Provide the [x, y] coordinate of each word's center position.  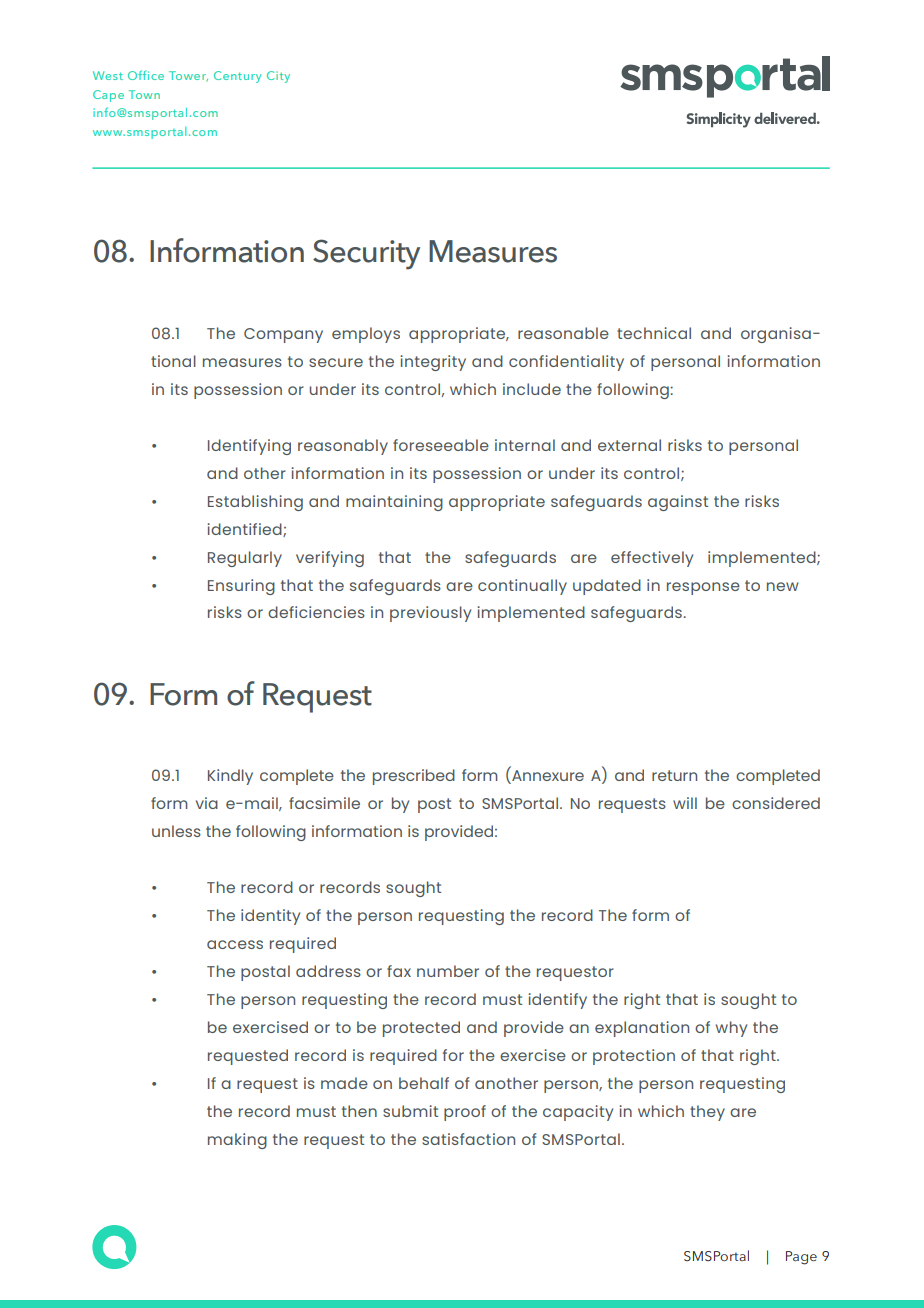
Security [366, 254]
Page [801, 1258]
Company [283, 335]
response [703, 588]
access [235, 944]
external [629, 445]
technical [654, 333]
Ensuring [241, 587]
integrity [433, 363]
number [448, 971]
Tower [188, 76]
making [237, 1141]
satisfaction [468, 1139]
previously [430, 614]
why [731, 1029]
